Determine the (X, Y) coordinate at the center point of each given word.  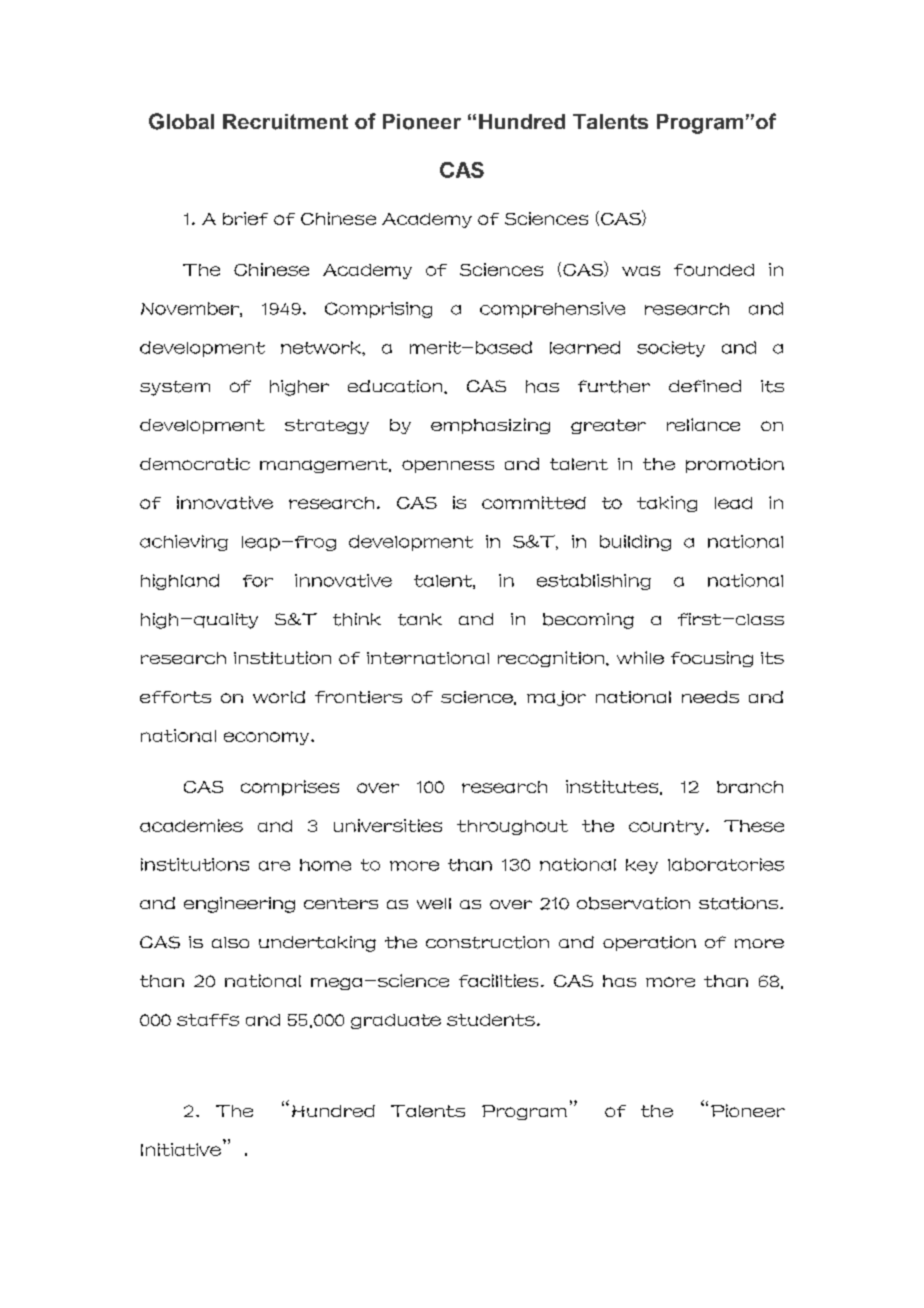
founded (714, 270)
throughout (512, 827)
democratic (195, 464)
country (668, 827)
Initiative (181, 1149)
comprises (290, 788)
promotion (735, 465)
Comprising (378, 310)
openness (448, 466)
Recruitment (285, 122)
